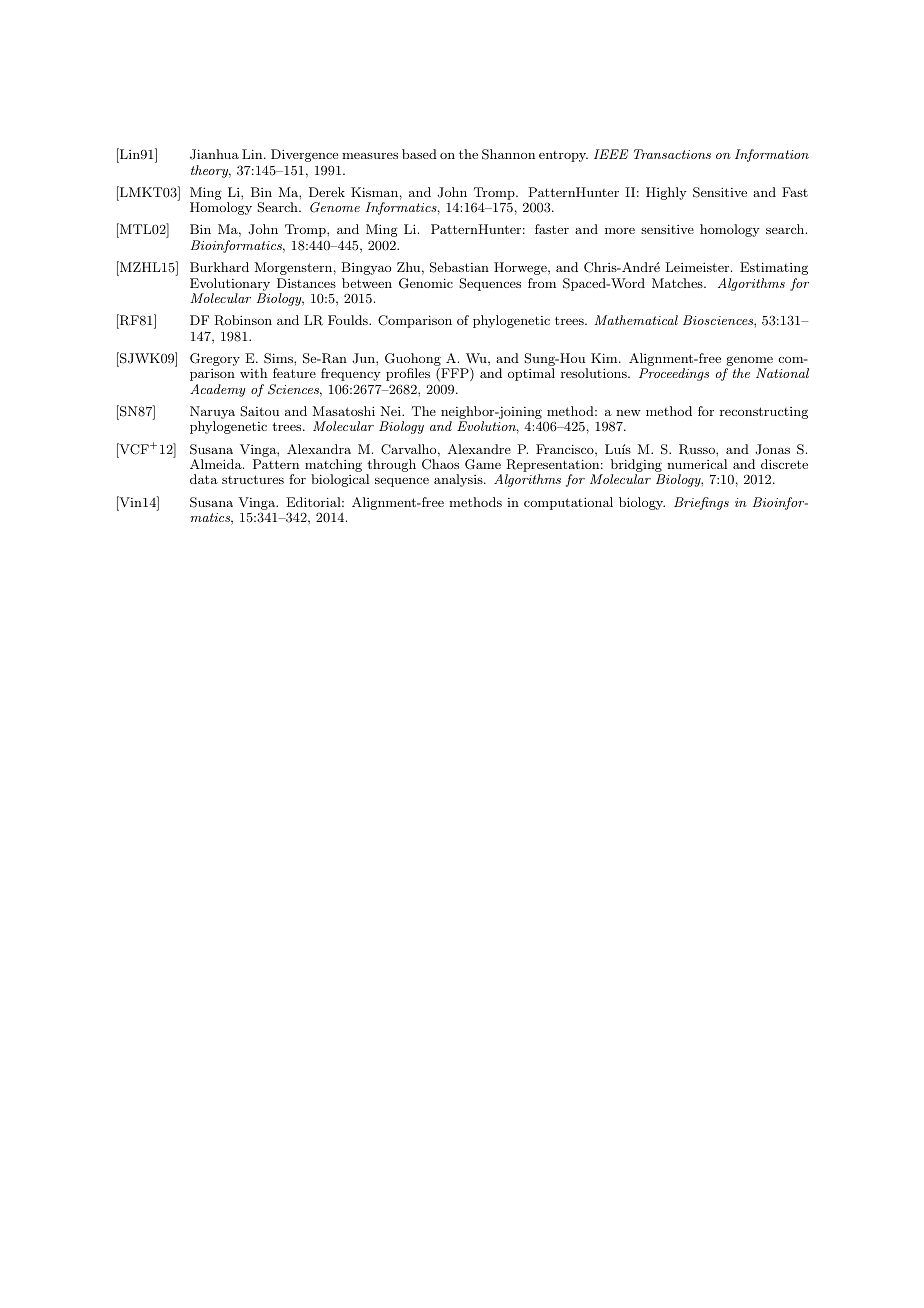  What do you see at coordinates (306, 283) in the screenshot?
I see `Distances` at bounding box center [306, 283].
